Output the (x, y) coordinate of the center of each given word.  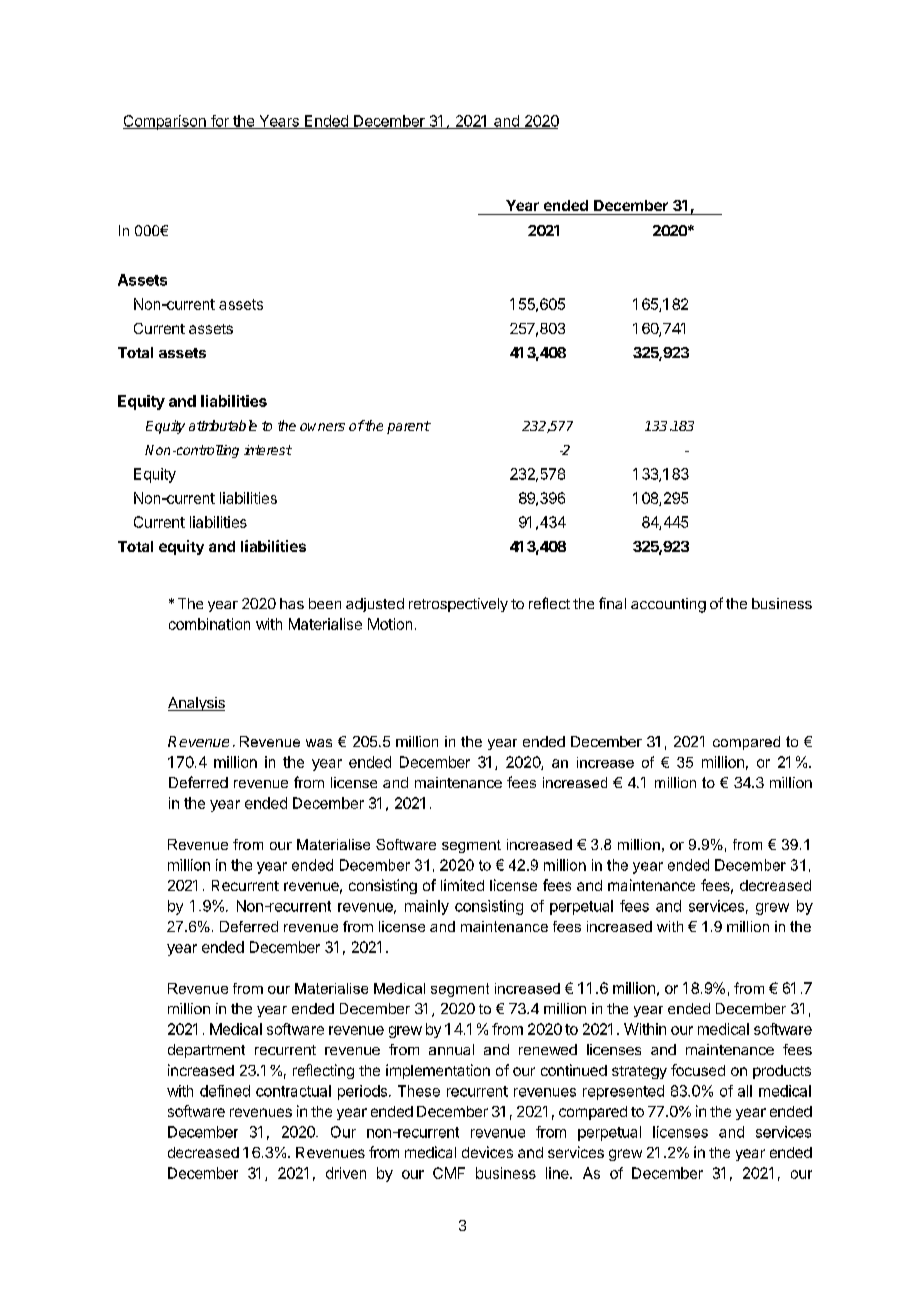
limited (462, 885)
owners (322, 427)
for (219, 122)
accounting (668, 605)
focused (698, 1070)
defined (225, 1091)
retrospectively (458, 605)
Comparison (165, 122)
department (206, 1051)
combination (209, 624)
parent (409, 427)
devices (487, 1152)
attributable (223, 425)
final (612, 603)
